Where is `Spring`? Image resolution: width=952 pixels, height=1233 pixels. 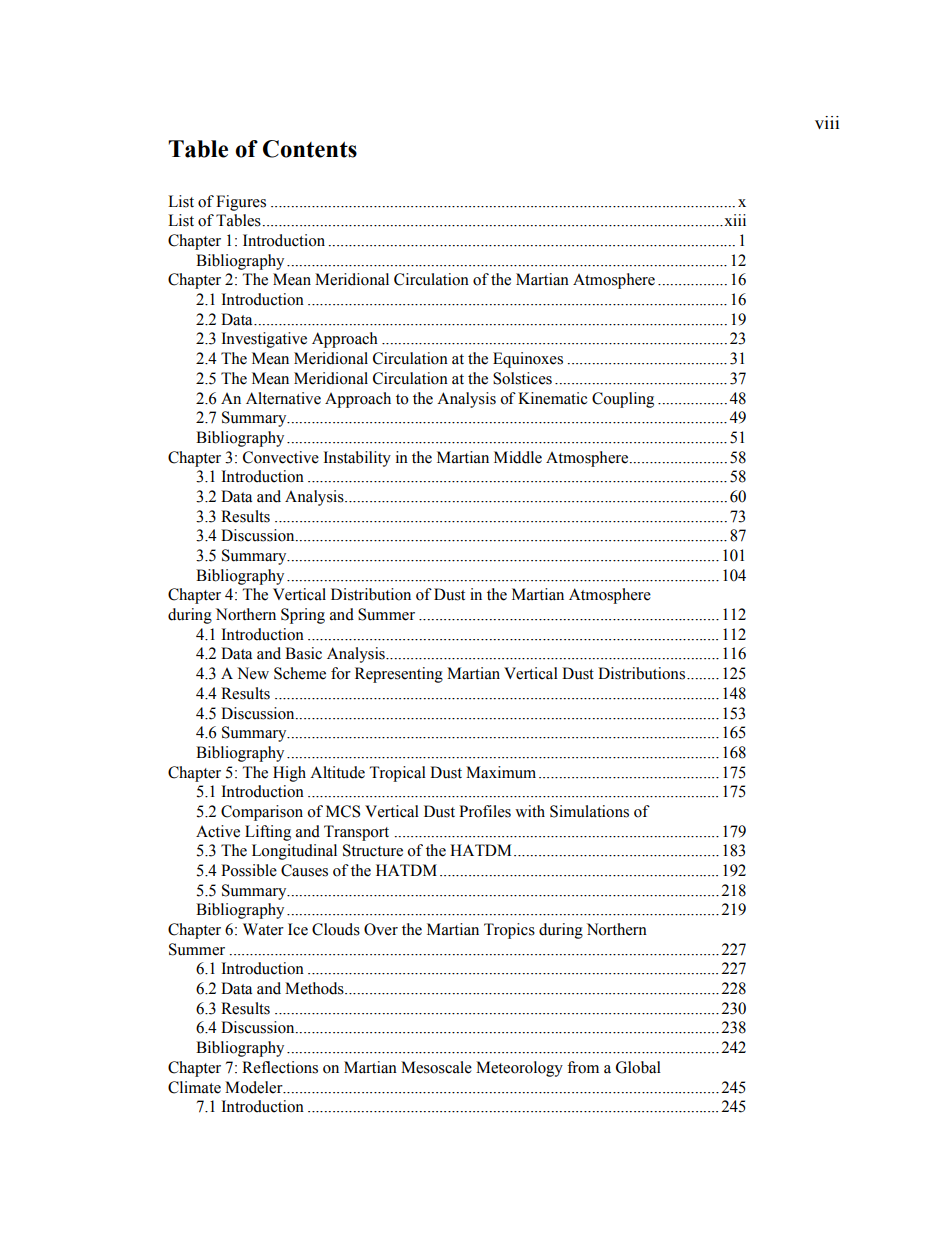
Spring is located at coordinates (303, 616).
